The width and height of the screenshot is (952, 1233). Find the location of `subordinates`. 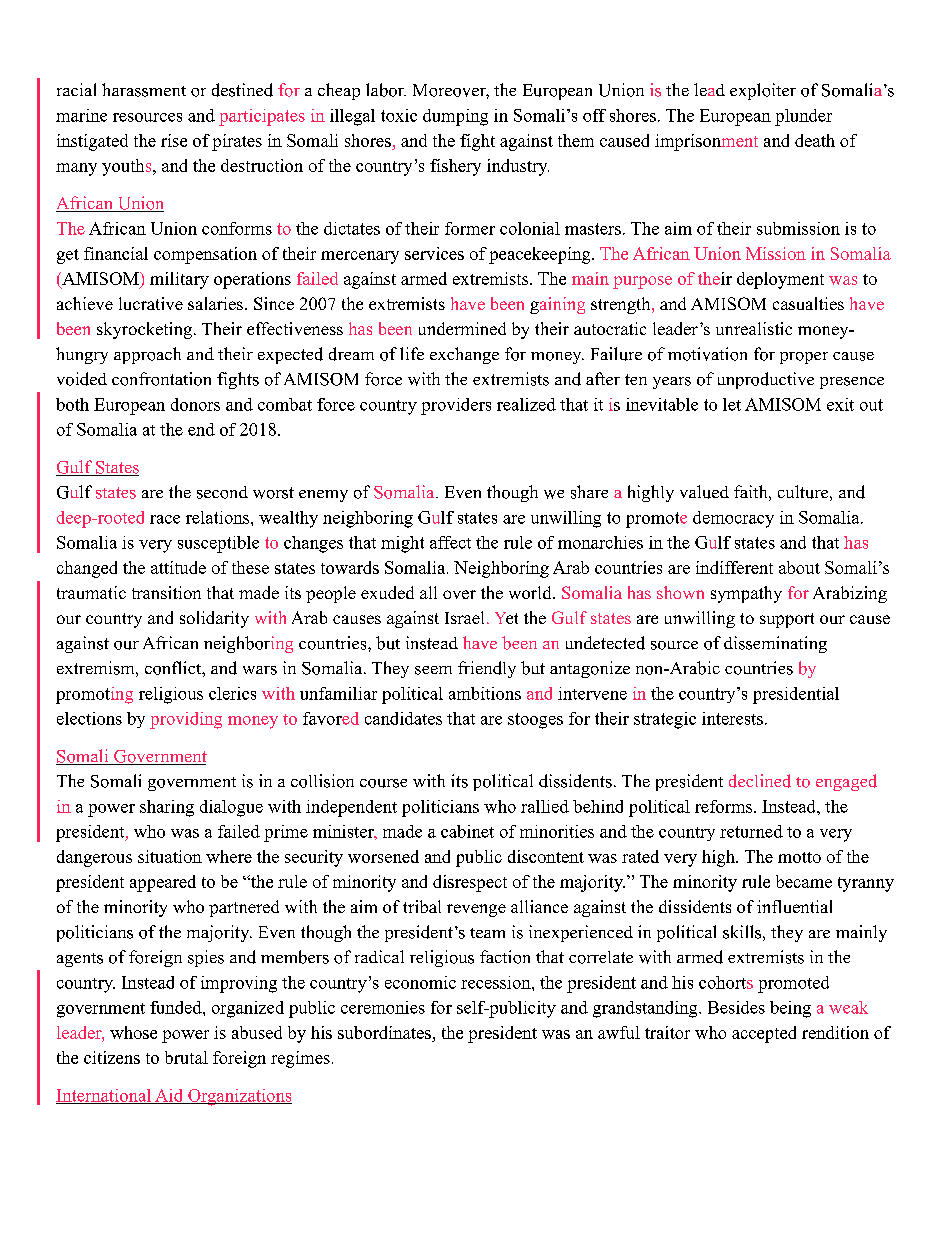

subordinates is located at coordinates (384, 1032).
